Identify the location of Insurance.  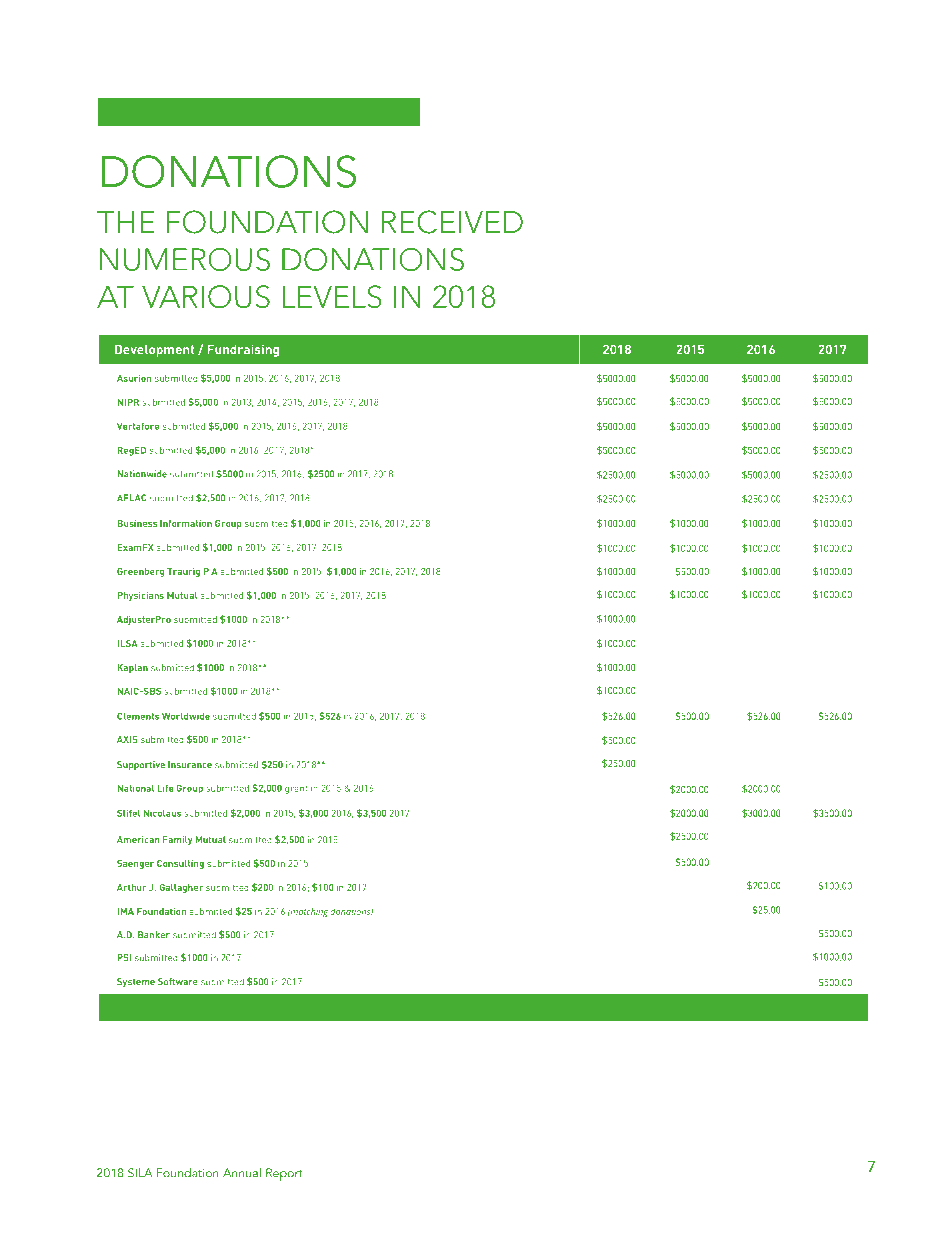
(190, 764).
